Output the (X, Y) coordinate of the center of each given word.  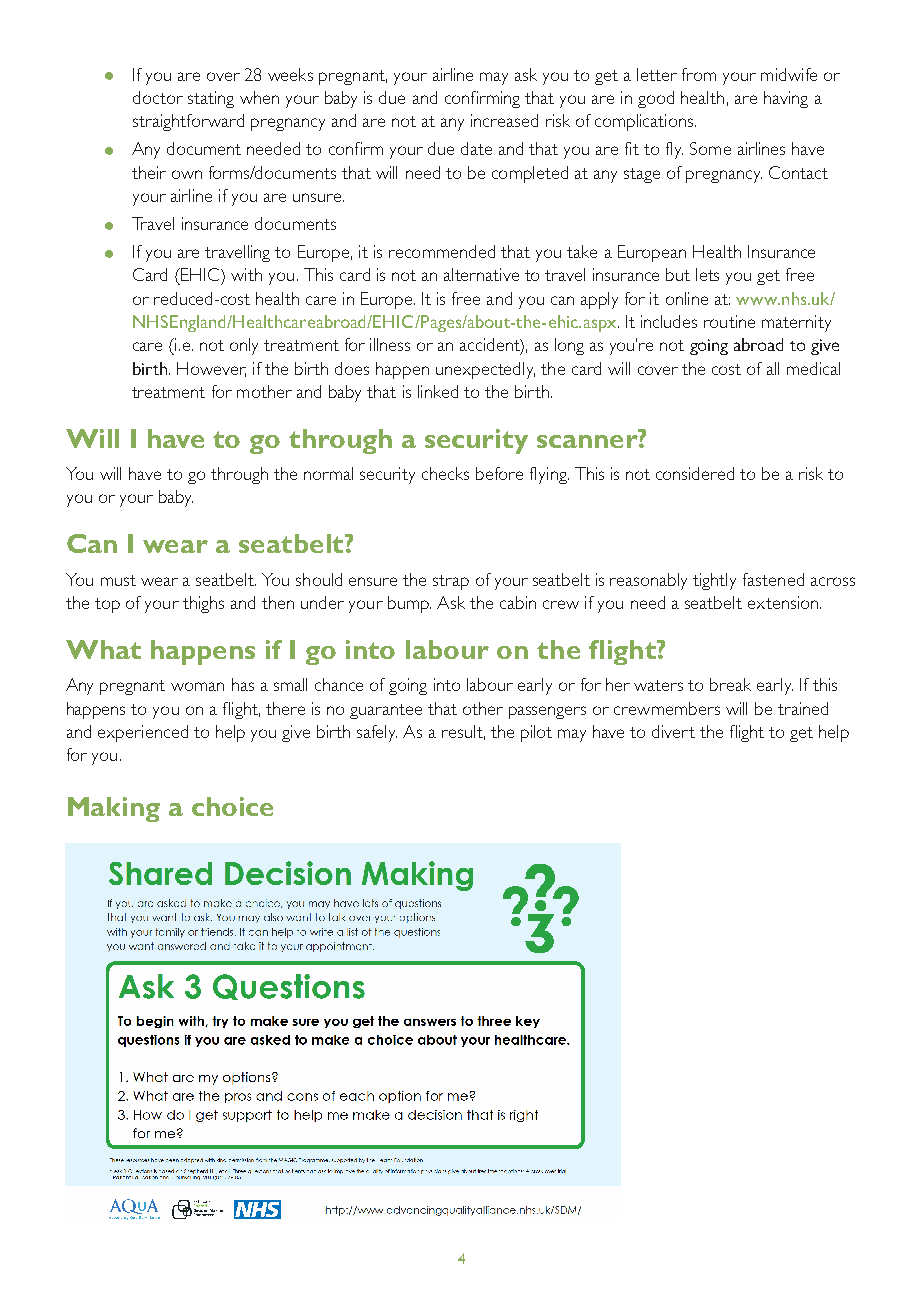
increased (504, 120)
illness (390, 344)
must (118, 580)
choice (232, 806)
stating (211, 99)
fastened (773, 579)
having (786, 99)
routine (729, 321)
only (244, 346)
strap (451, 582)
